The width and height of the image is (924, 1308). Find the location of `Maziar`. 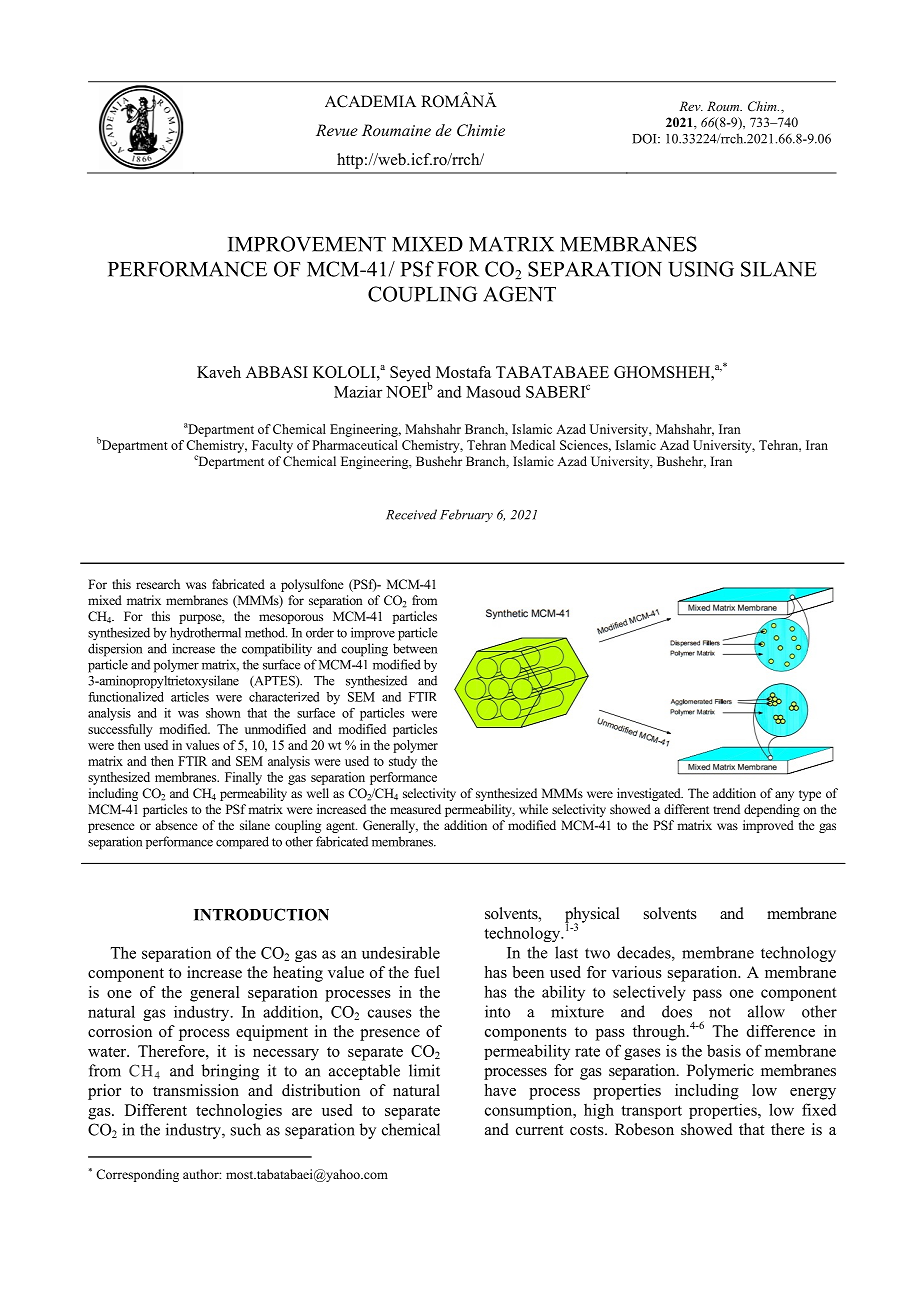

Maziar is located at coordinates (358, 392).
